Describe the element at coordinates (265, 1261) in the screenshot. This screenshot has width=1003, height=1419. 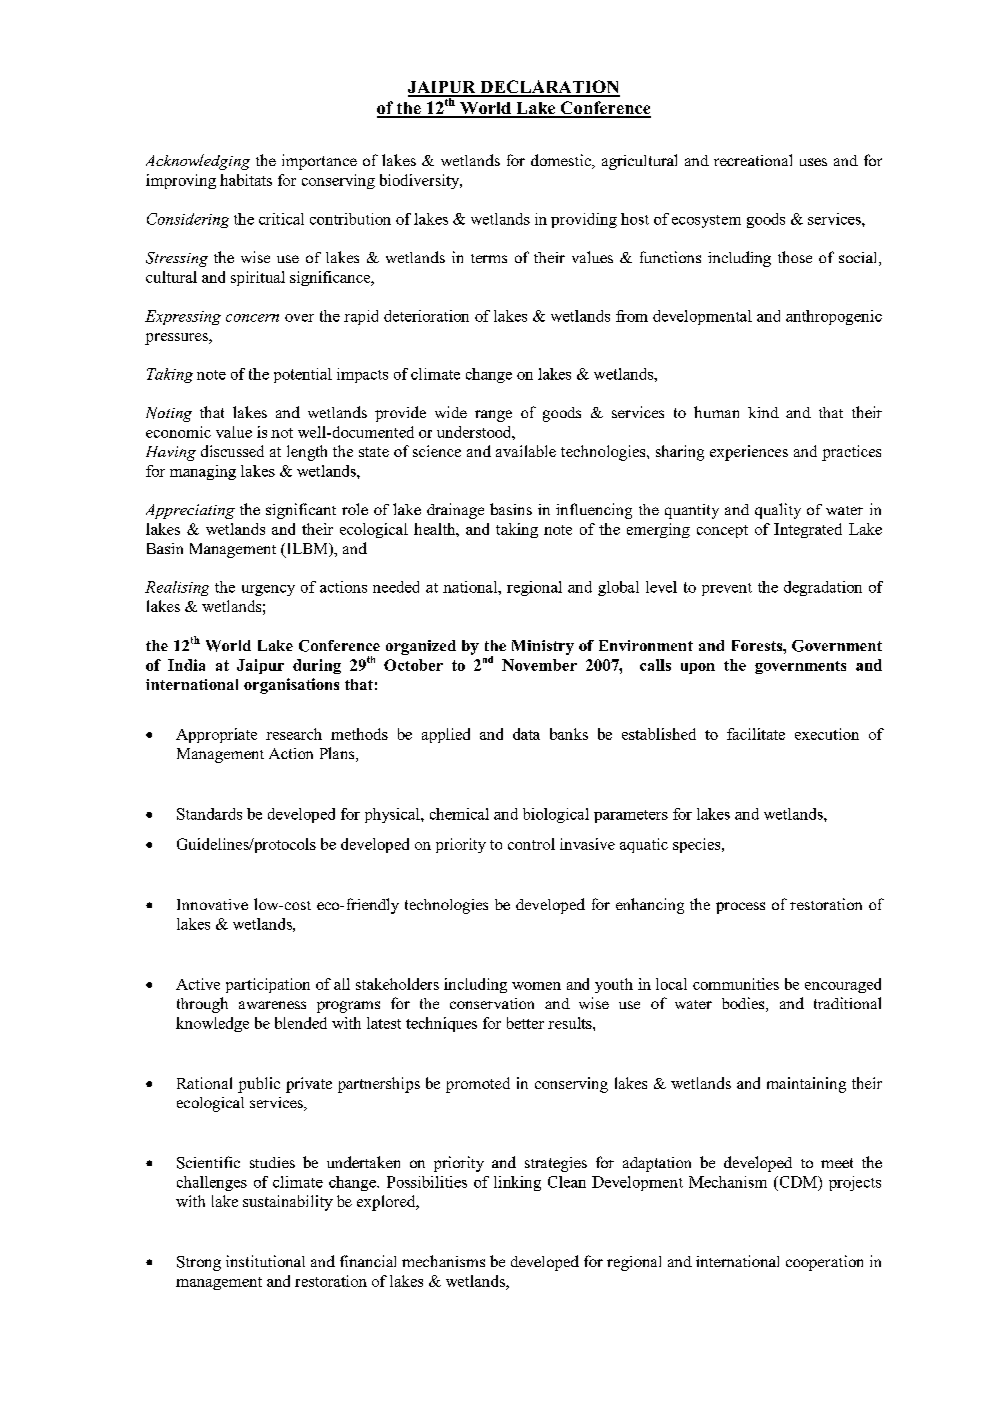
I see `institutional` at that location.
